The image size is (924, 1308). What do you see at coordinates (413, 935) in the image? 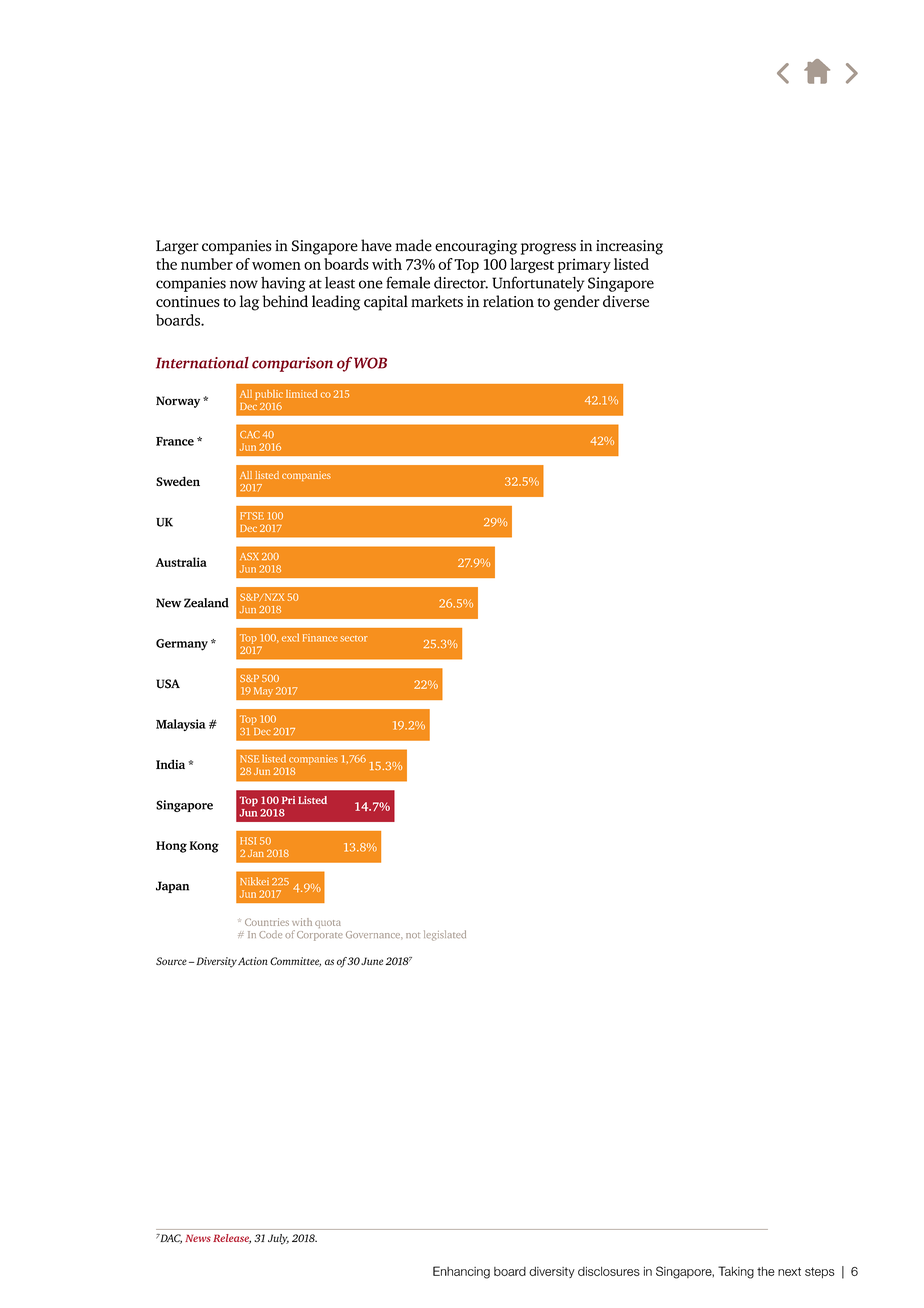
I see `not` at bounding box center [413, 935].
